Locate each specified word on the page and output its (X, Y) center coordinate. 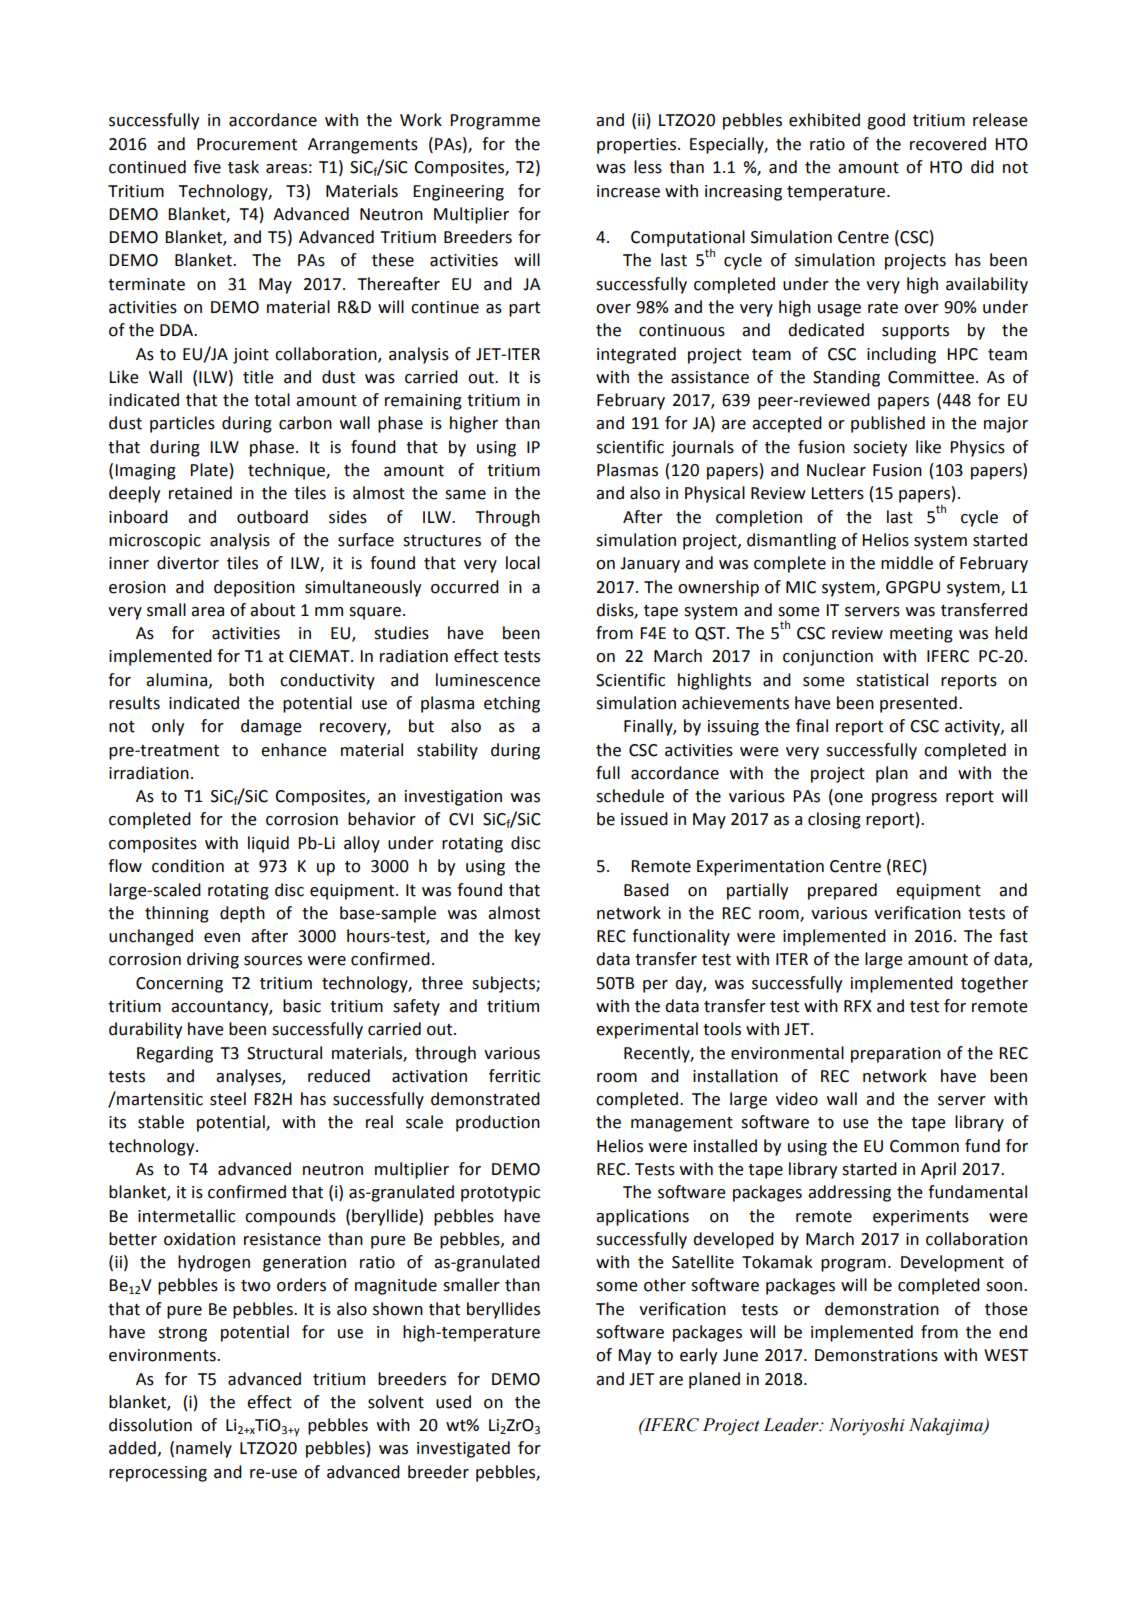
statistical (892, 680)
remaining (423, 402)
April (938, 1170)
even (222, 938)
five (207, 167)
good (886, 121)
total (272, 400)
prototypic (500, 1194)
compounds (290, 1217)
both (246, 680)
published (888, 424)
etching (512, 704)
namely (204, 1449)
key (527, 937)
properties (636, 146)
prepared (842, 891)
